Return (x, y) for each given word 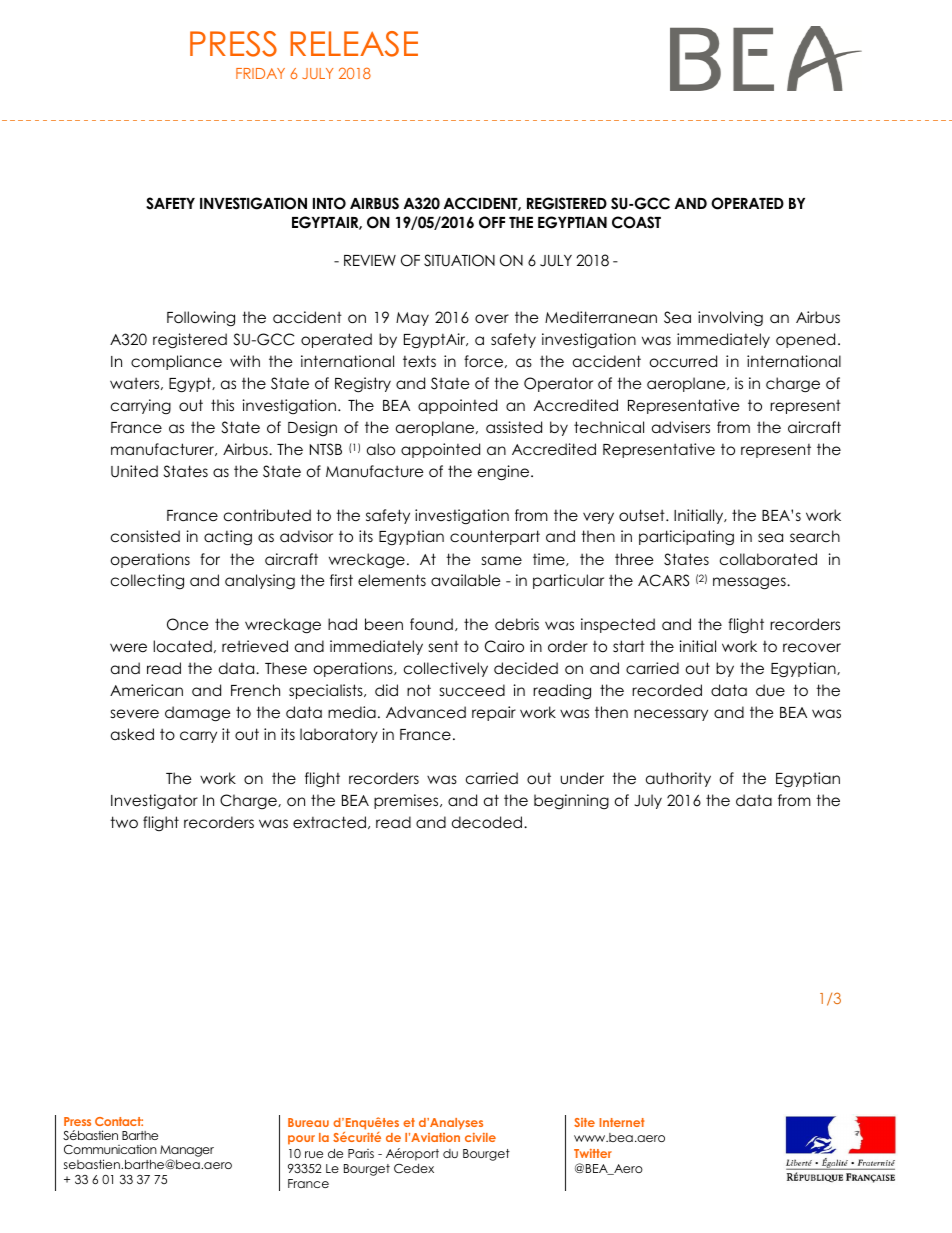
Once (188, 624)
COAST (636, 222)
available (466, 580)
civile (480, 1137)
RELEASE (354, 44)
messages (750, 583)
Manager (187, 1151)
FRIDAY (260, 73)
